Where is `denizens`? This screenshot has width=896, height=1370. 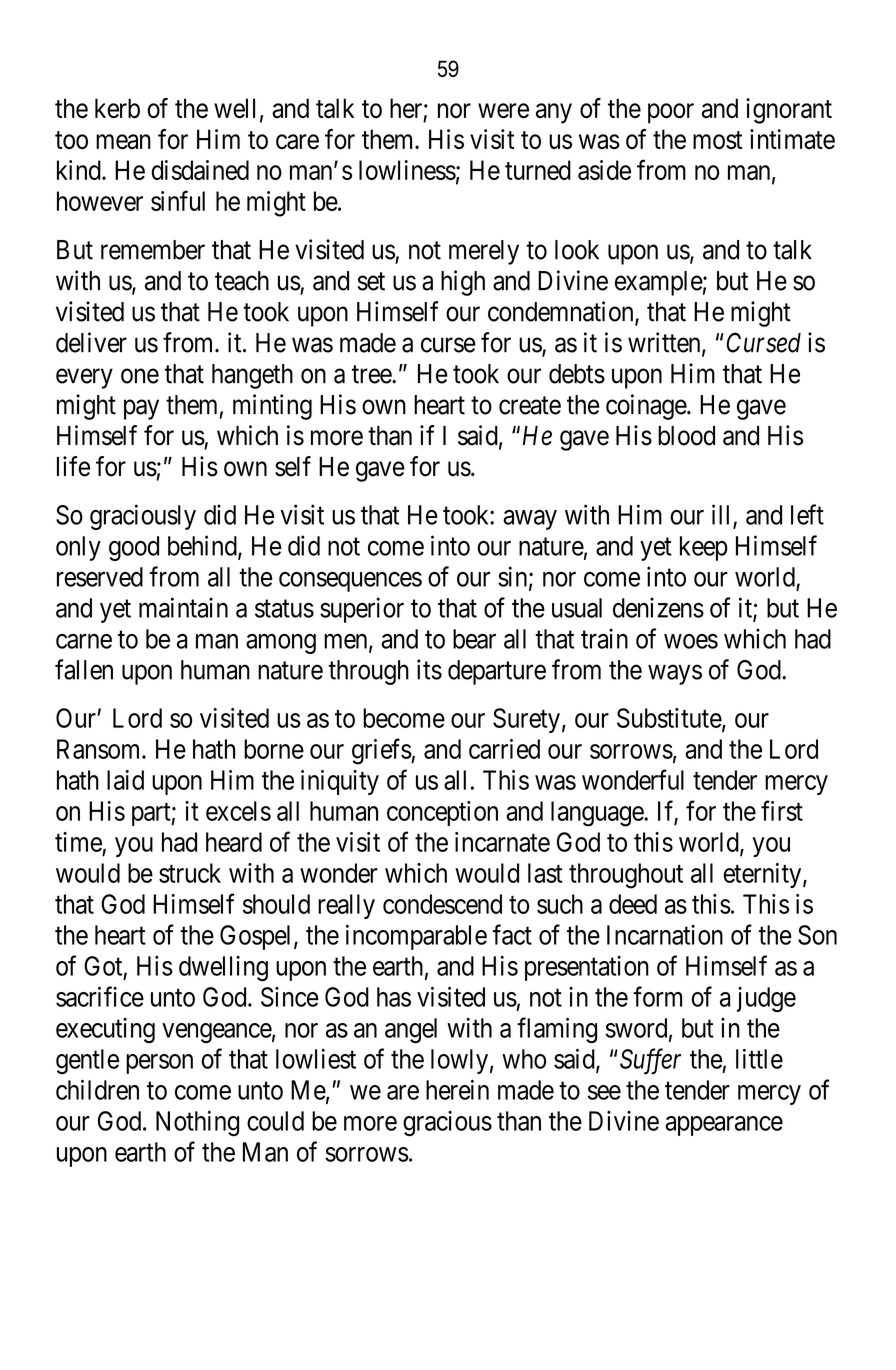
denizens is located at coordinates (658, 607).
